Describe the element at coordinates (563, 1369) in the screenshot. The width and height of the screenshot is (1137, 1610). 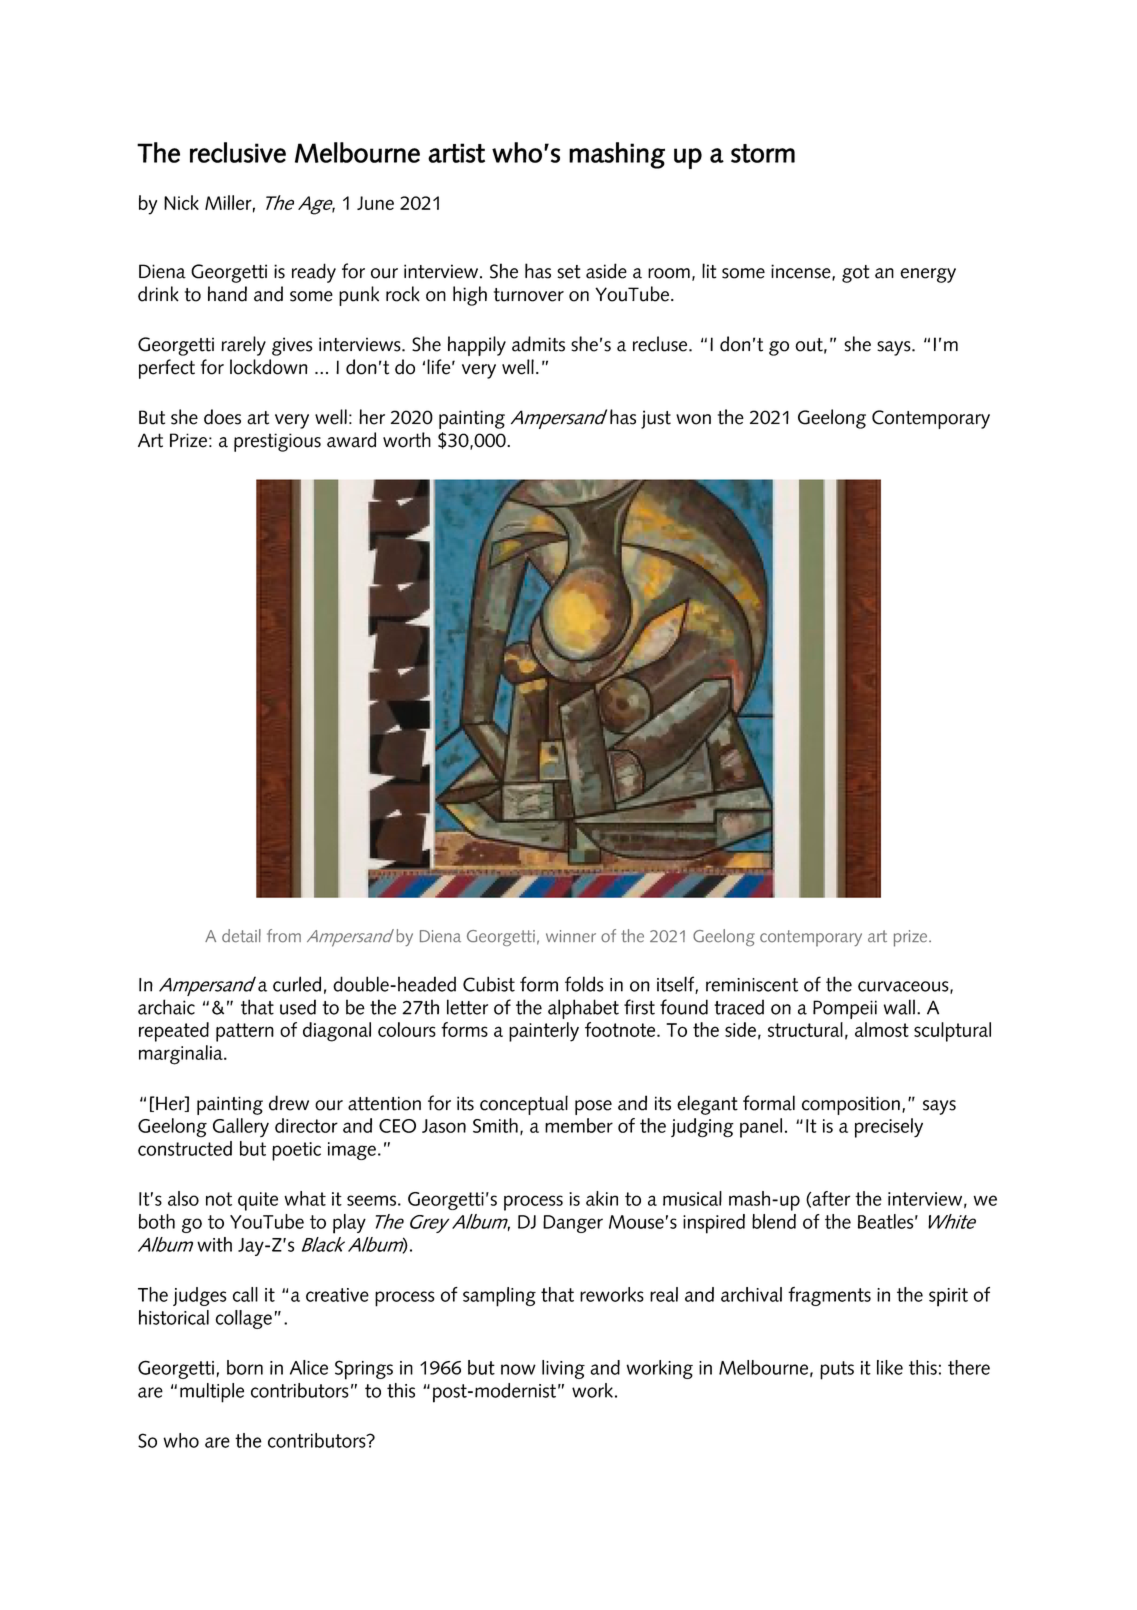
I see `living` at that location.
